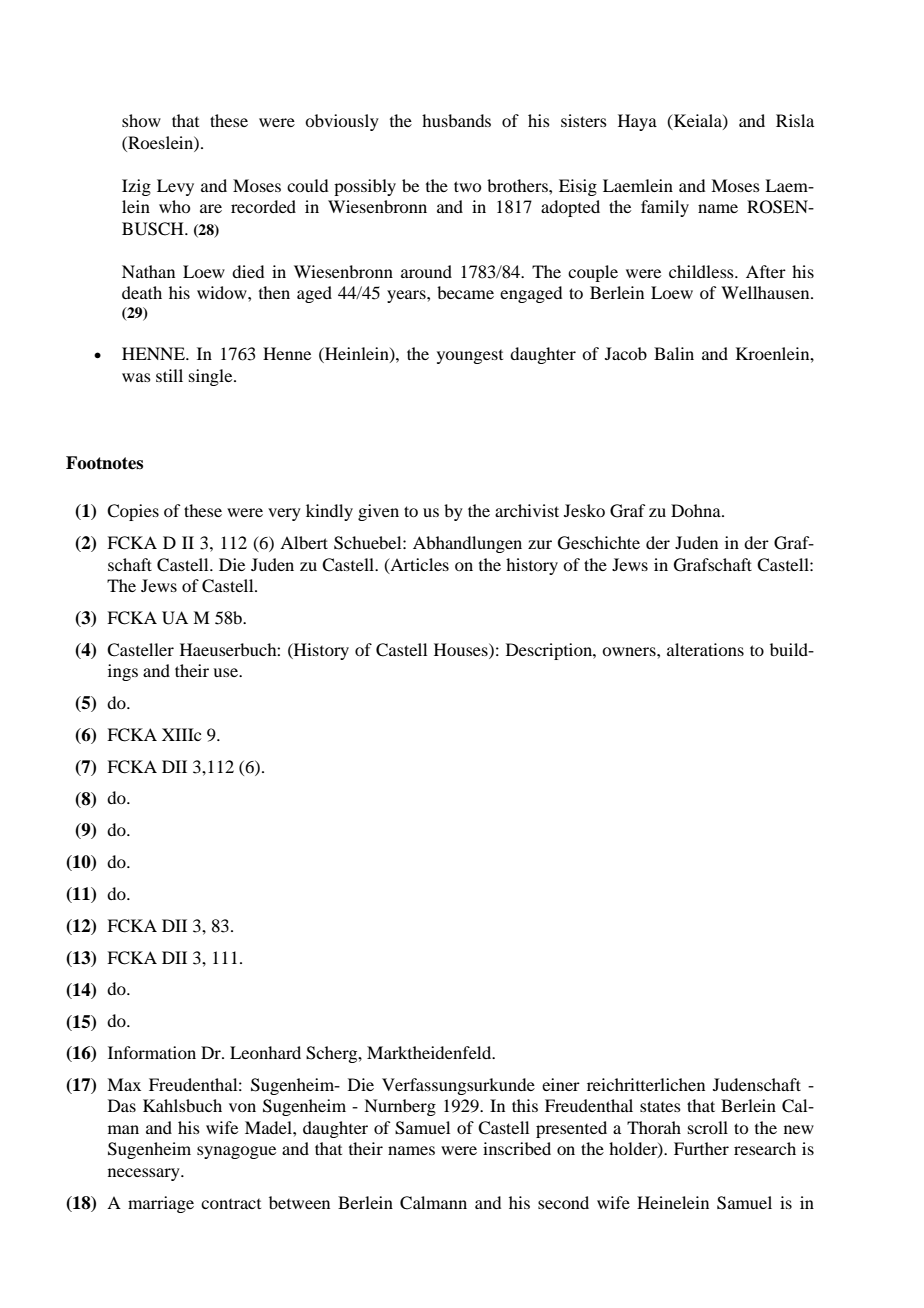  I want to click on youngest, so click(470, 357).
